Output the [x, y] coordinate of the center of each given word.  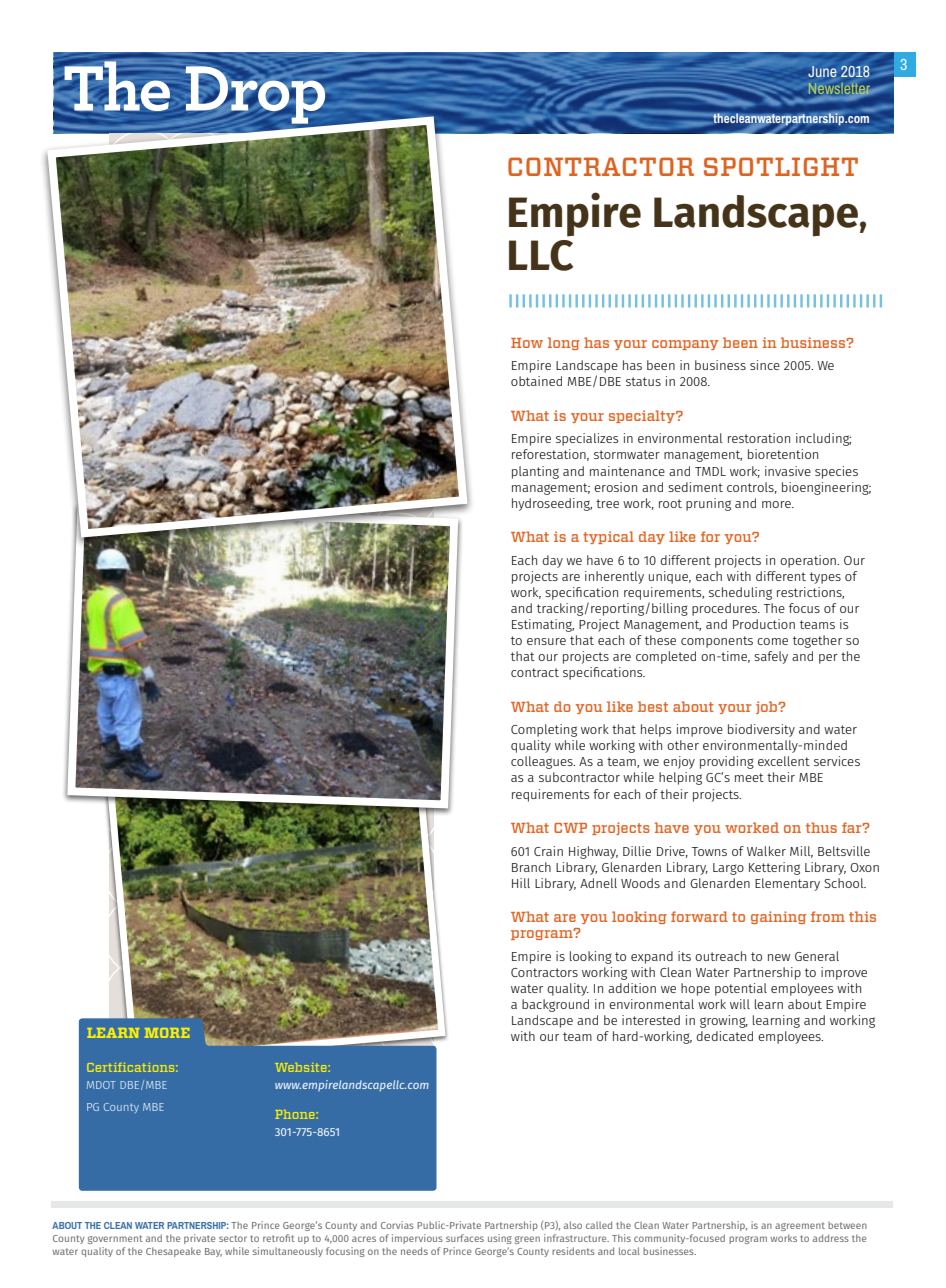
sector [233, 1238]
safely [771, 657]
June [822, 71]
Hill [521, 883]
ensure [546, 641]
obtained [536, 381]
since [765, 365]
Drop [255, 95]
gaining [778, 917]
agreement [800, 1226]
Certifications [131, 1067]
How [527, 343]
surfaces [465, 1238]
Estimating [543, 625]
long [564, 343]
